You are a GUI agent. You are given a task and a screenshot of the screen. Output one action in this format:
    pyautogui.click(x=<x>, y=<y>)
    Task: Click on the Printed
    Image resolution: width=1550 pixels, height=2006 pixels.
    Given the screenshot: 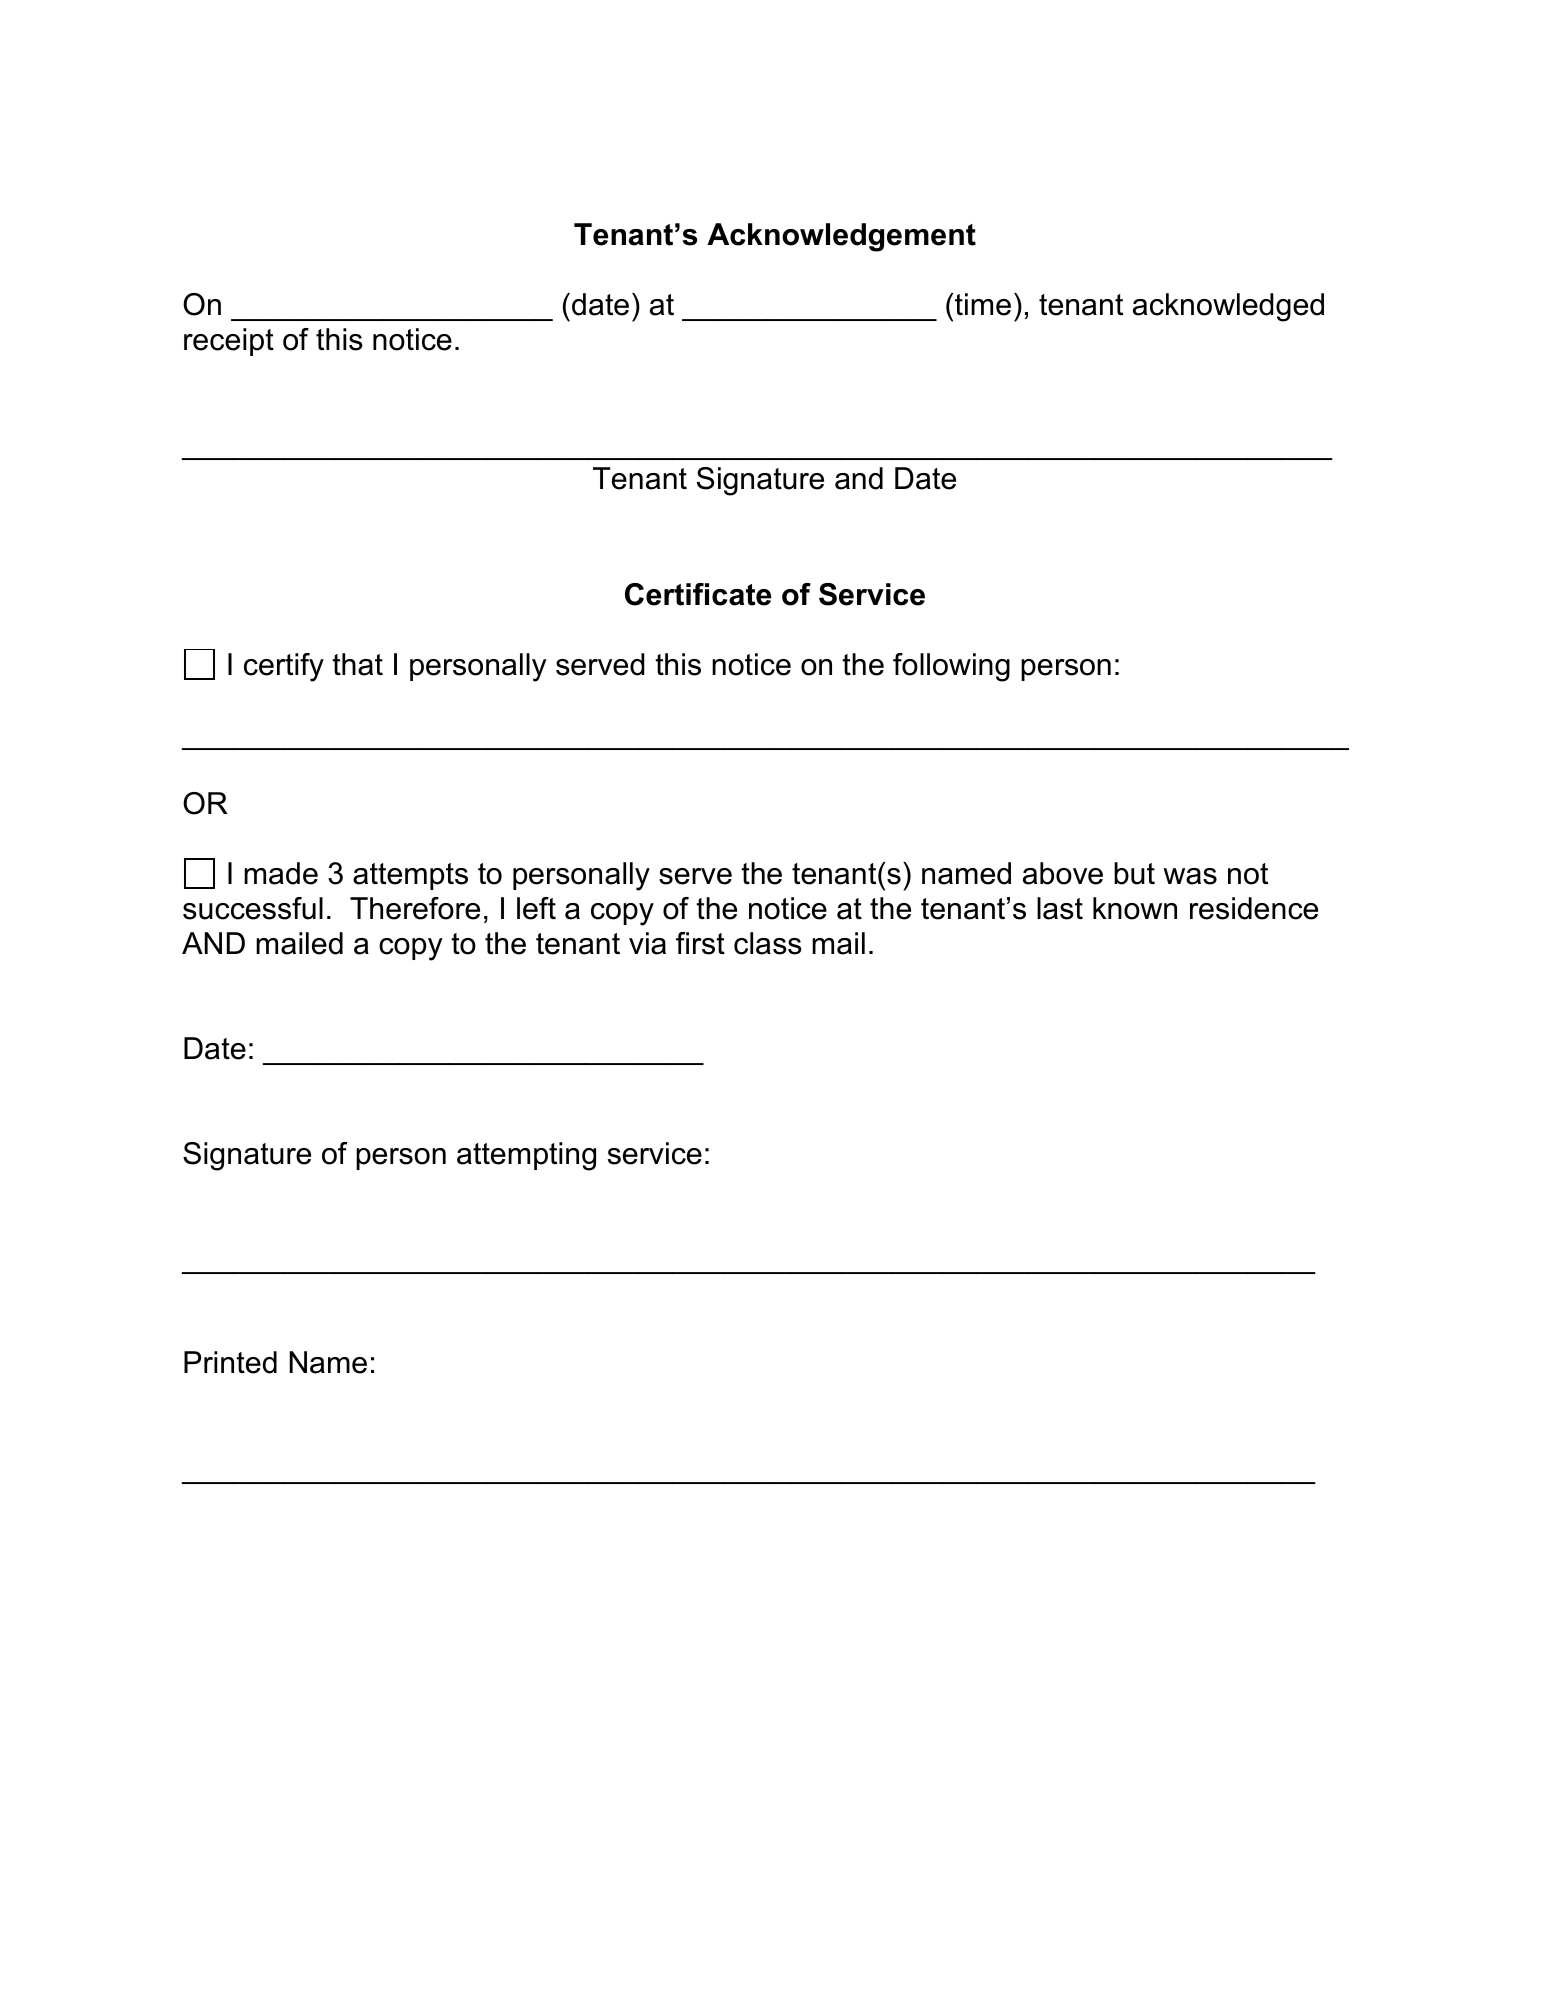 What is the action you would take?
    pyautogui.click(x=230, y=1362)
